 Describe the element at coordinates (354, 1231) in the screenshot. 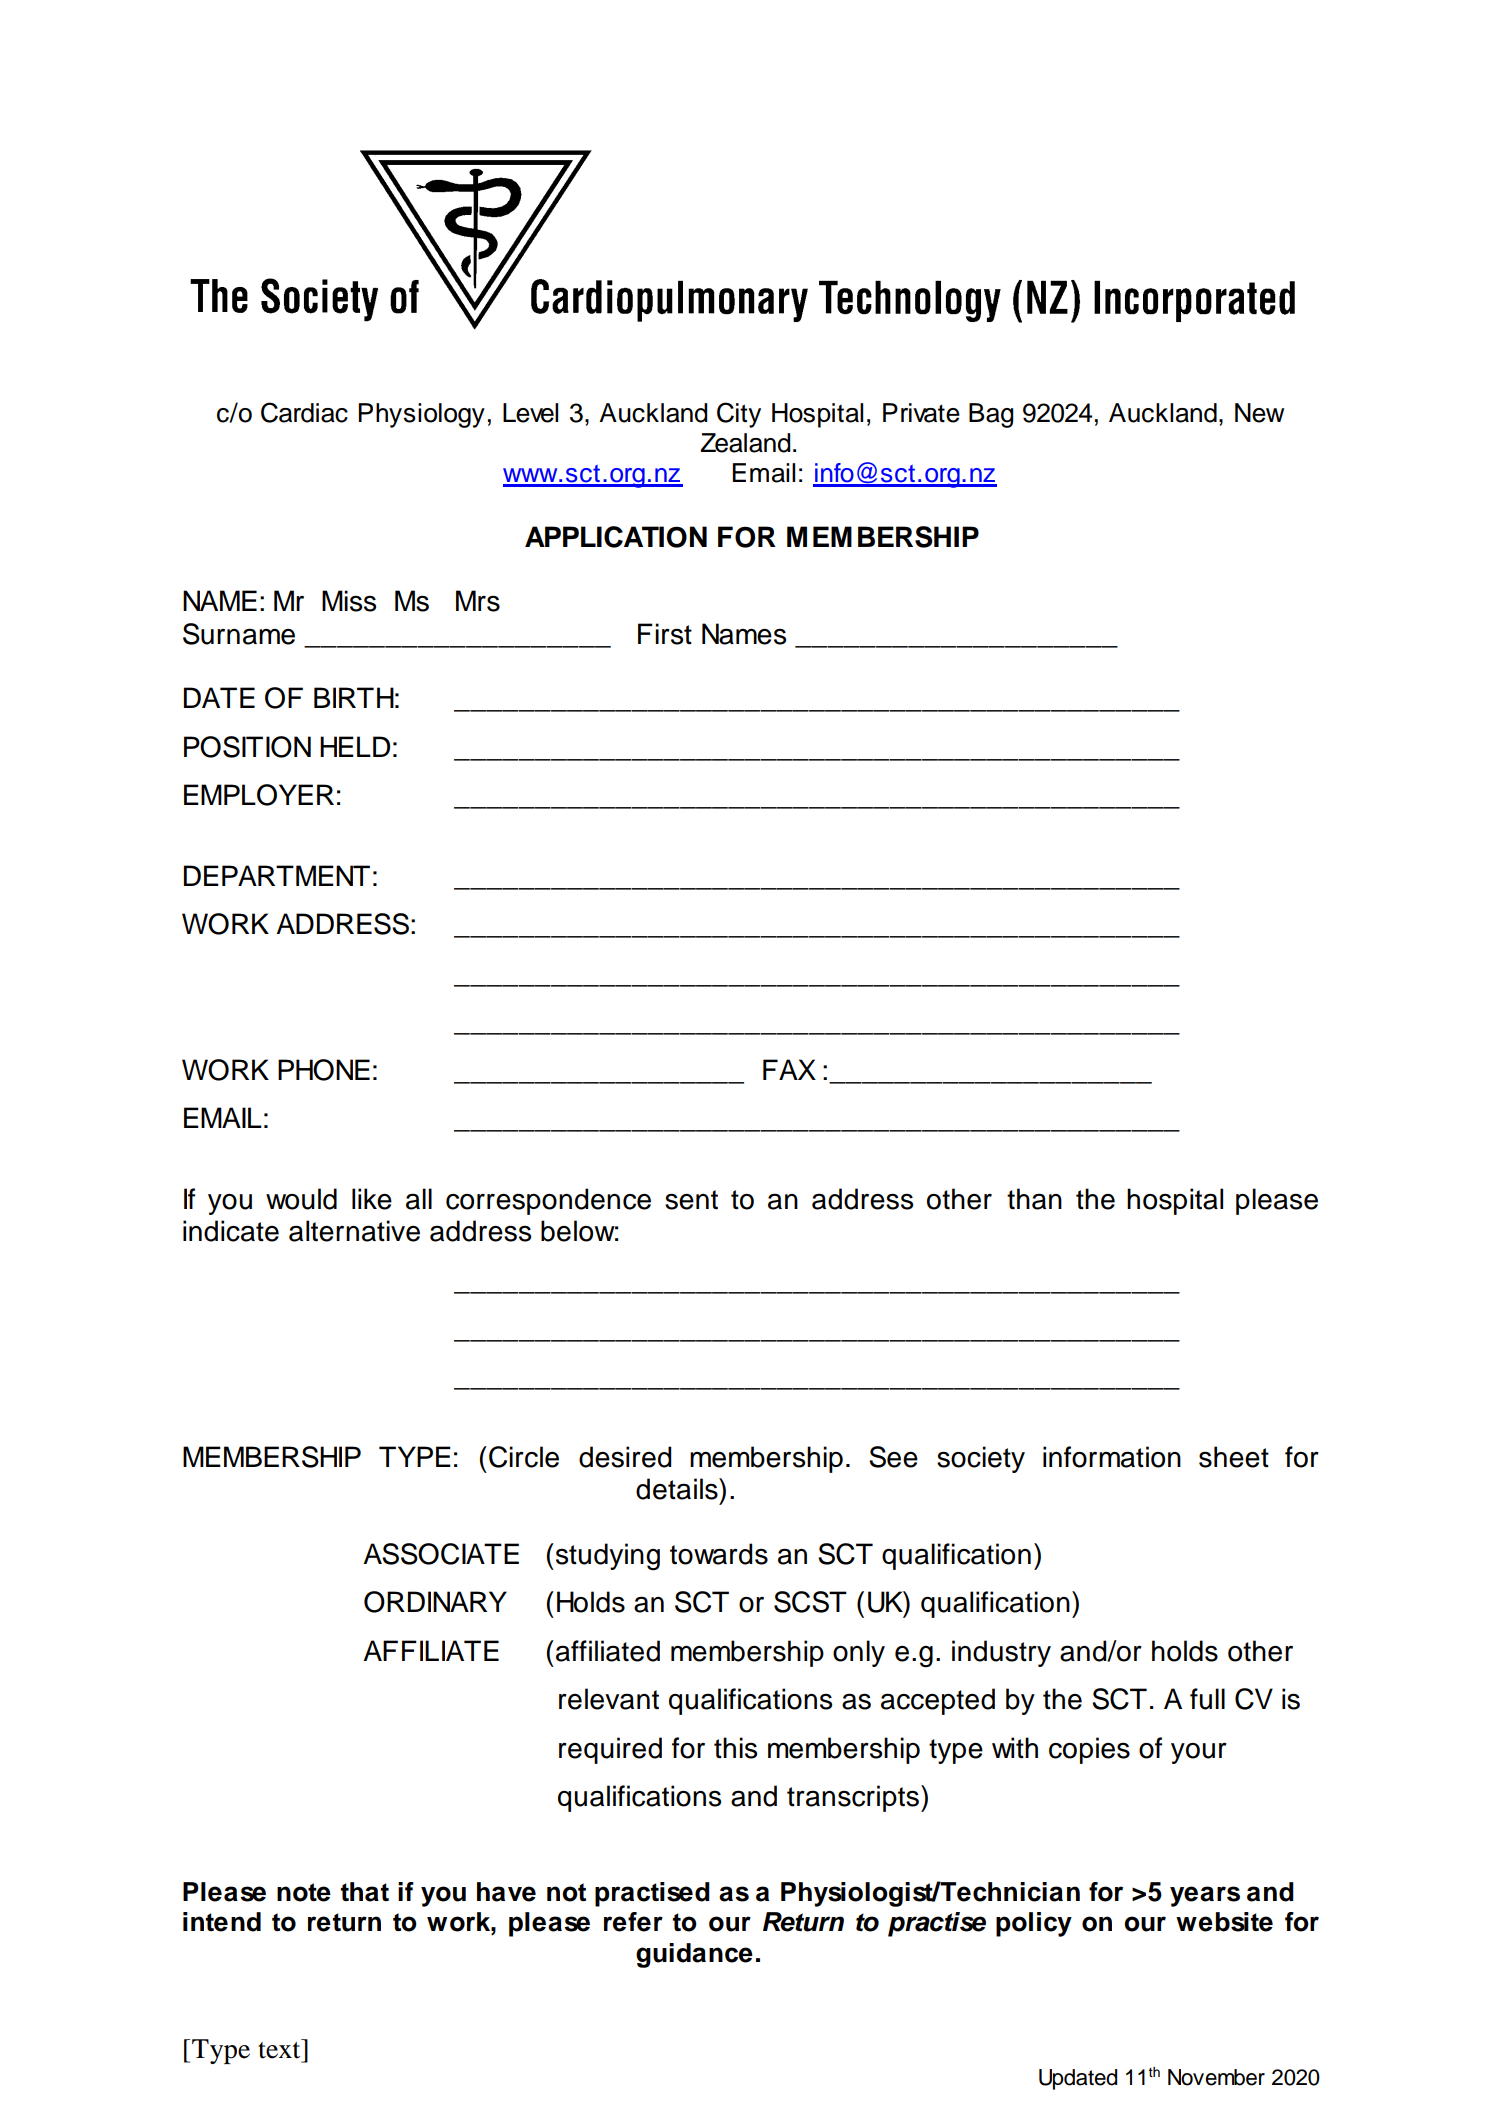

I see `alternative` at that location.
